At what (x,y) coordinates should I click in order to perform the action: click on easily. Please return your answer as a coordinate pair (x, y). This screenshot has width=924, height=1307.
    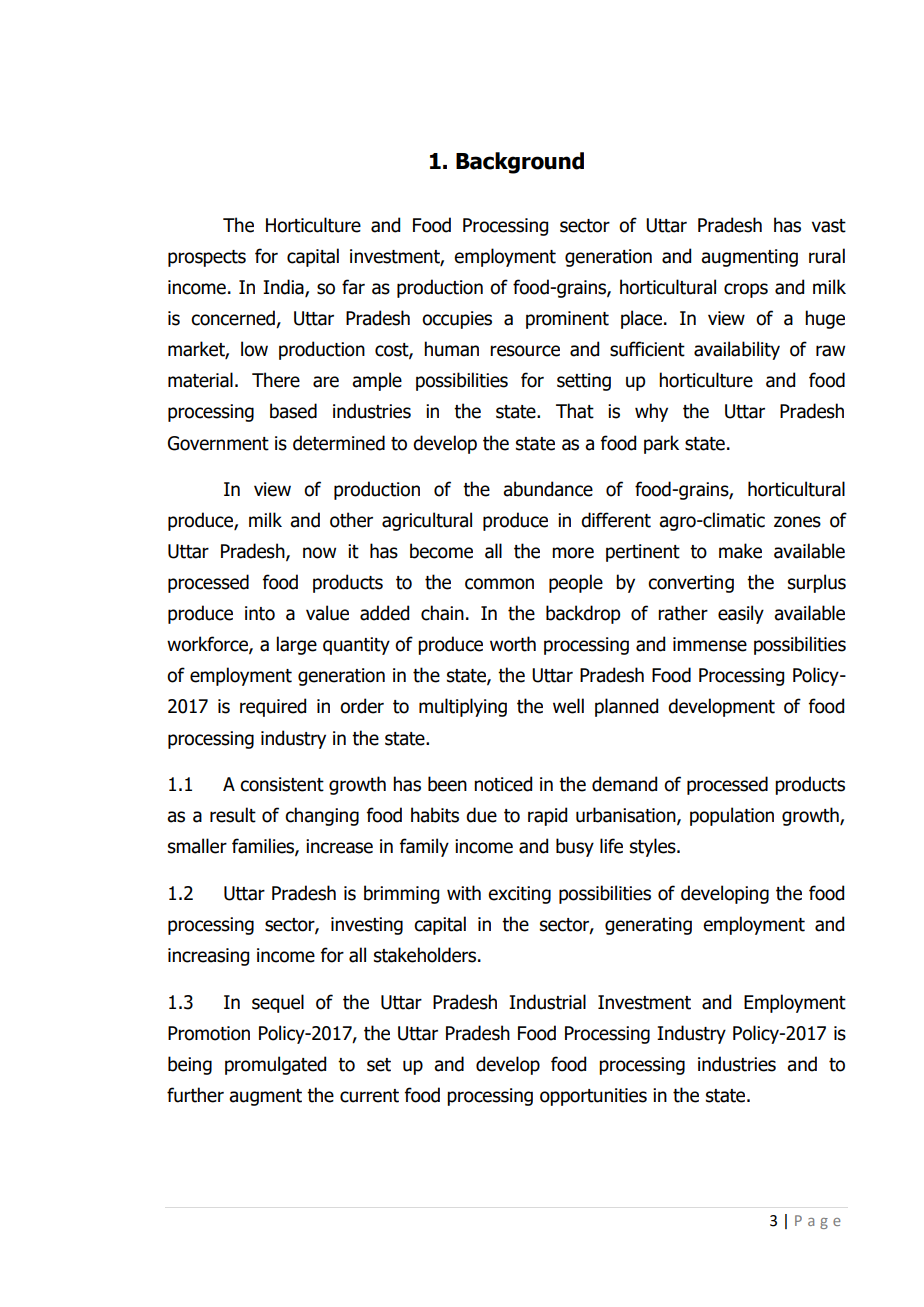
    Looking at the image, I should click on (741, 614).
